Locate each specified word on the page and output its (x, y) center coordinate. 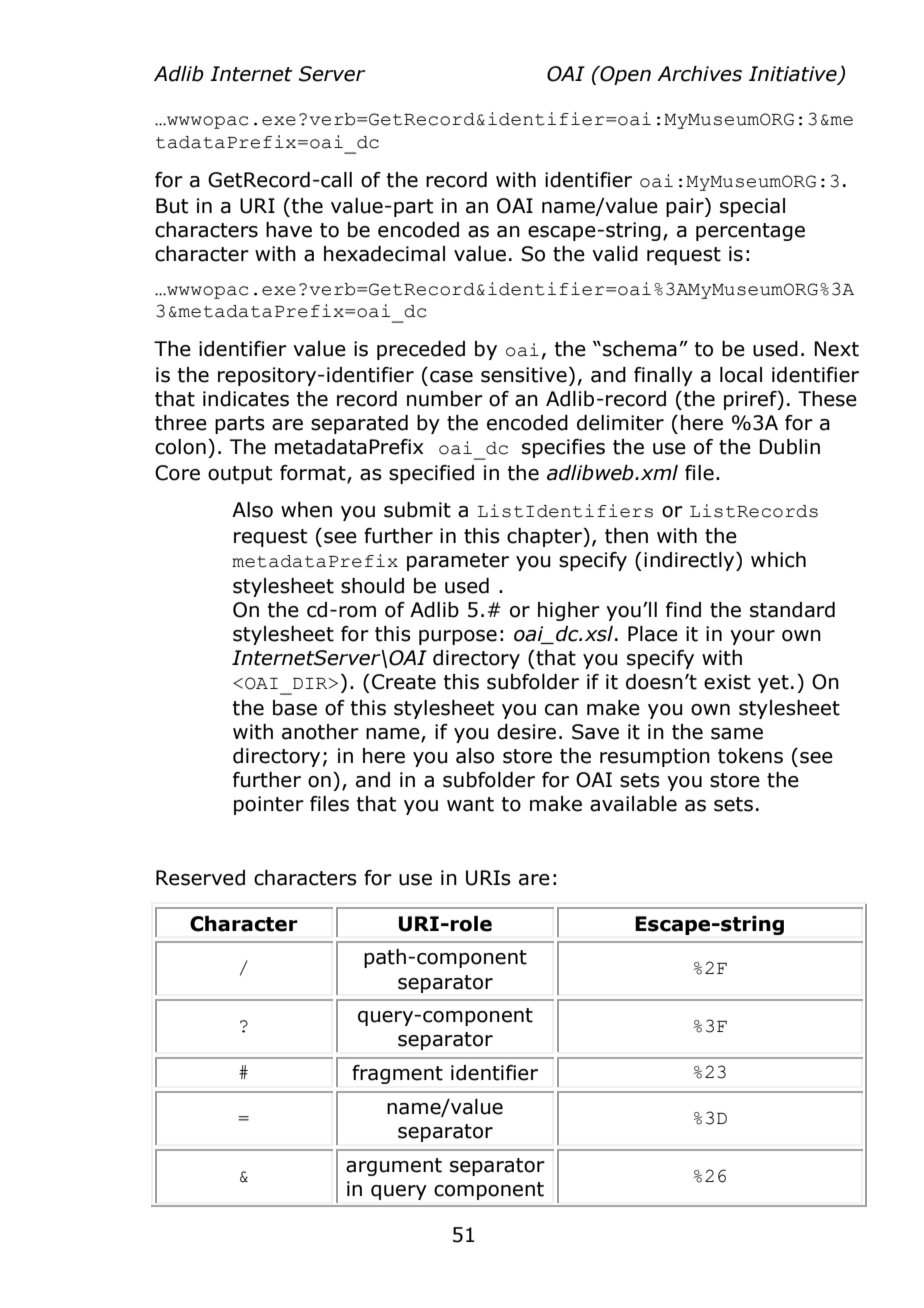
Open (624, 75)
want (470, 804)
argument (394, 1167)
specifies (563, 448)
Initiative (794, 75)
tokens (750, 756)
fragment (397, 1074)
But (172, 206)
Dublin (789, 447)
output (240, 475)
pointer (269, 805)
